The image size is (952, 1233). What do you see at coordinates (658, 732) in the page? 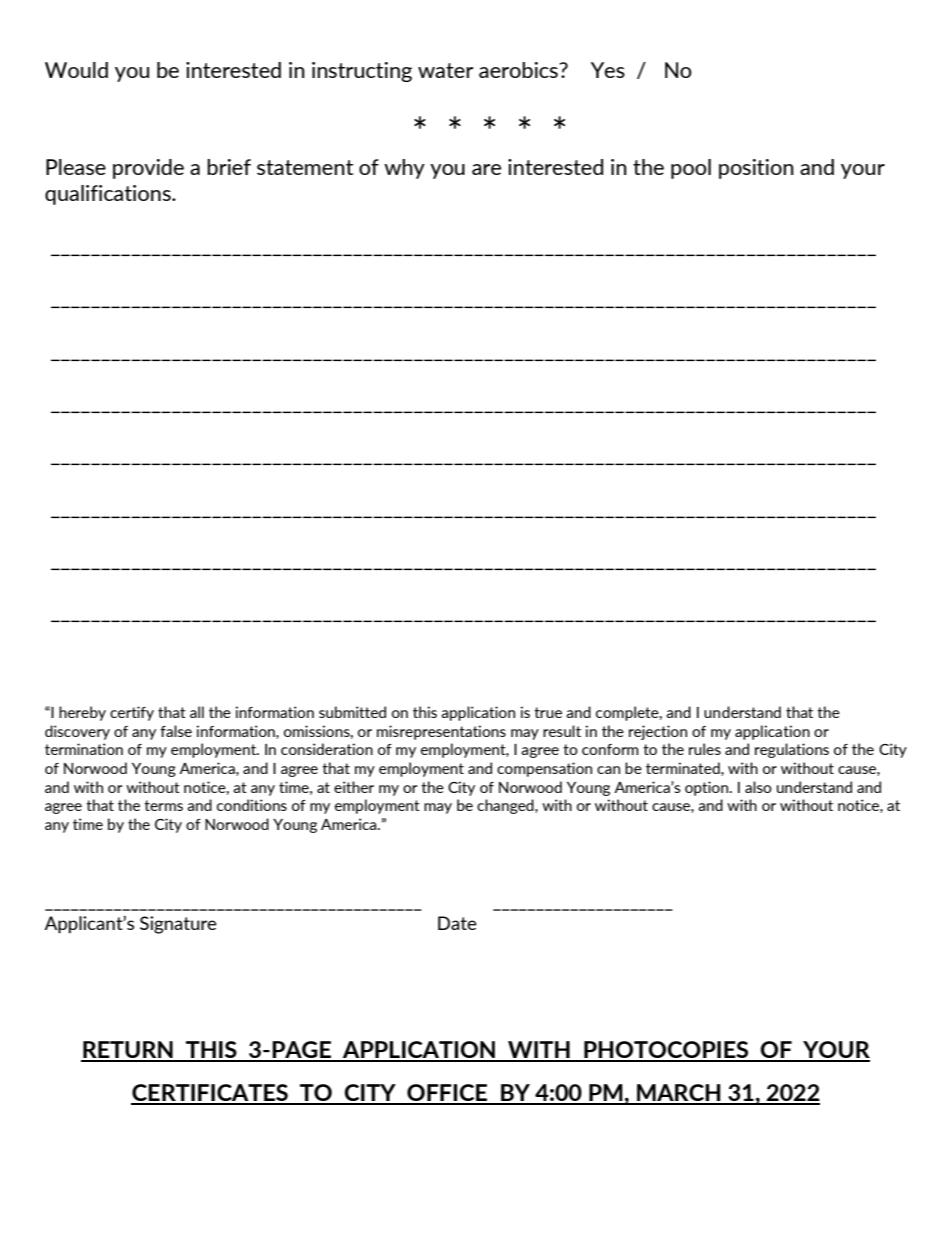
I see `rejection` at bounding box center [658, 732].
